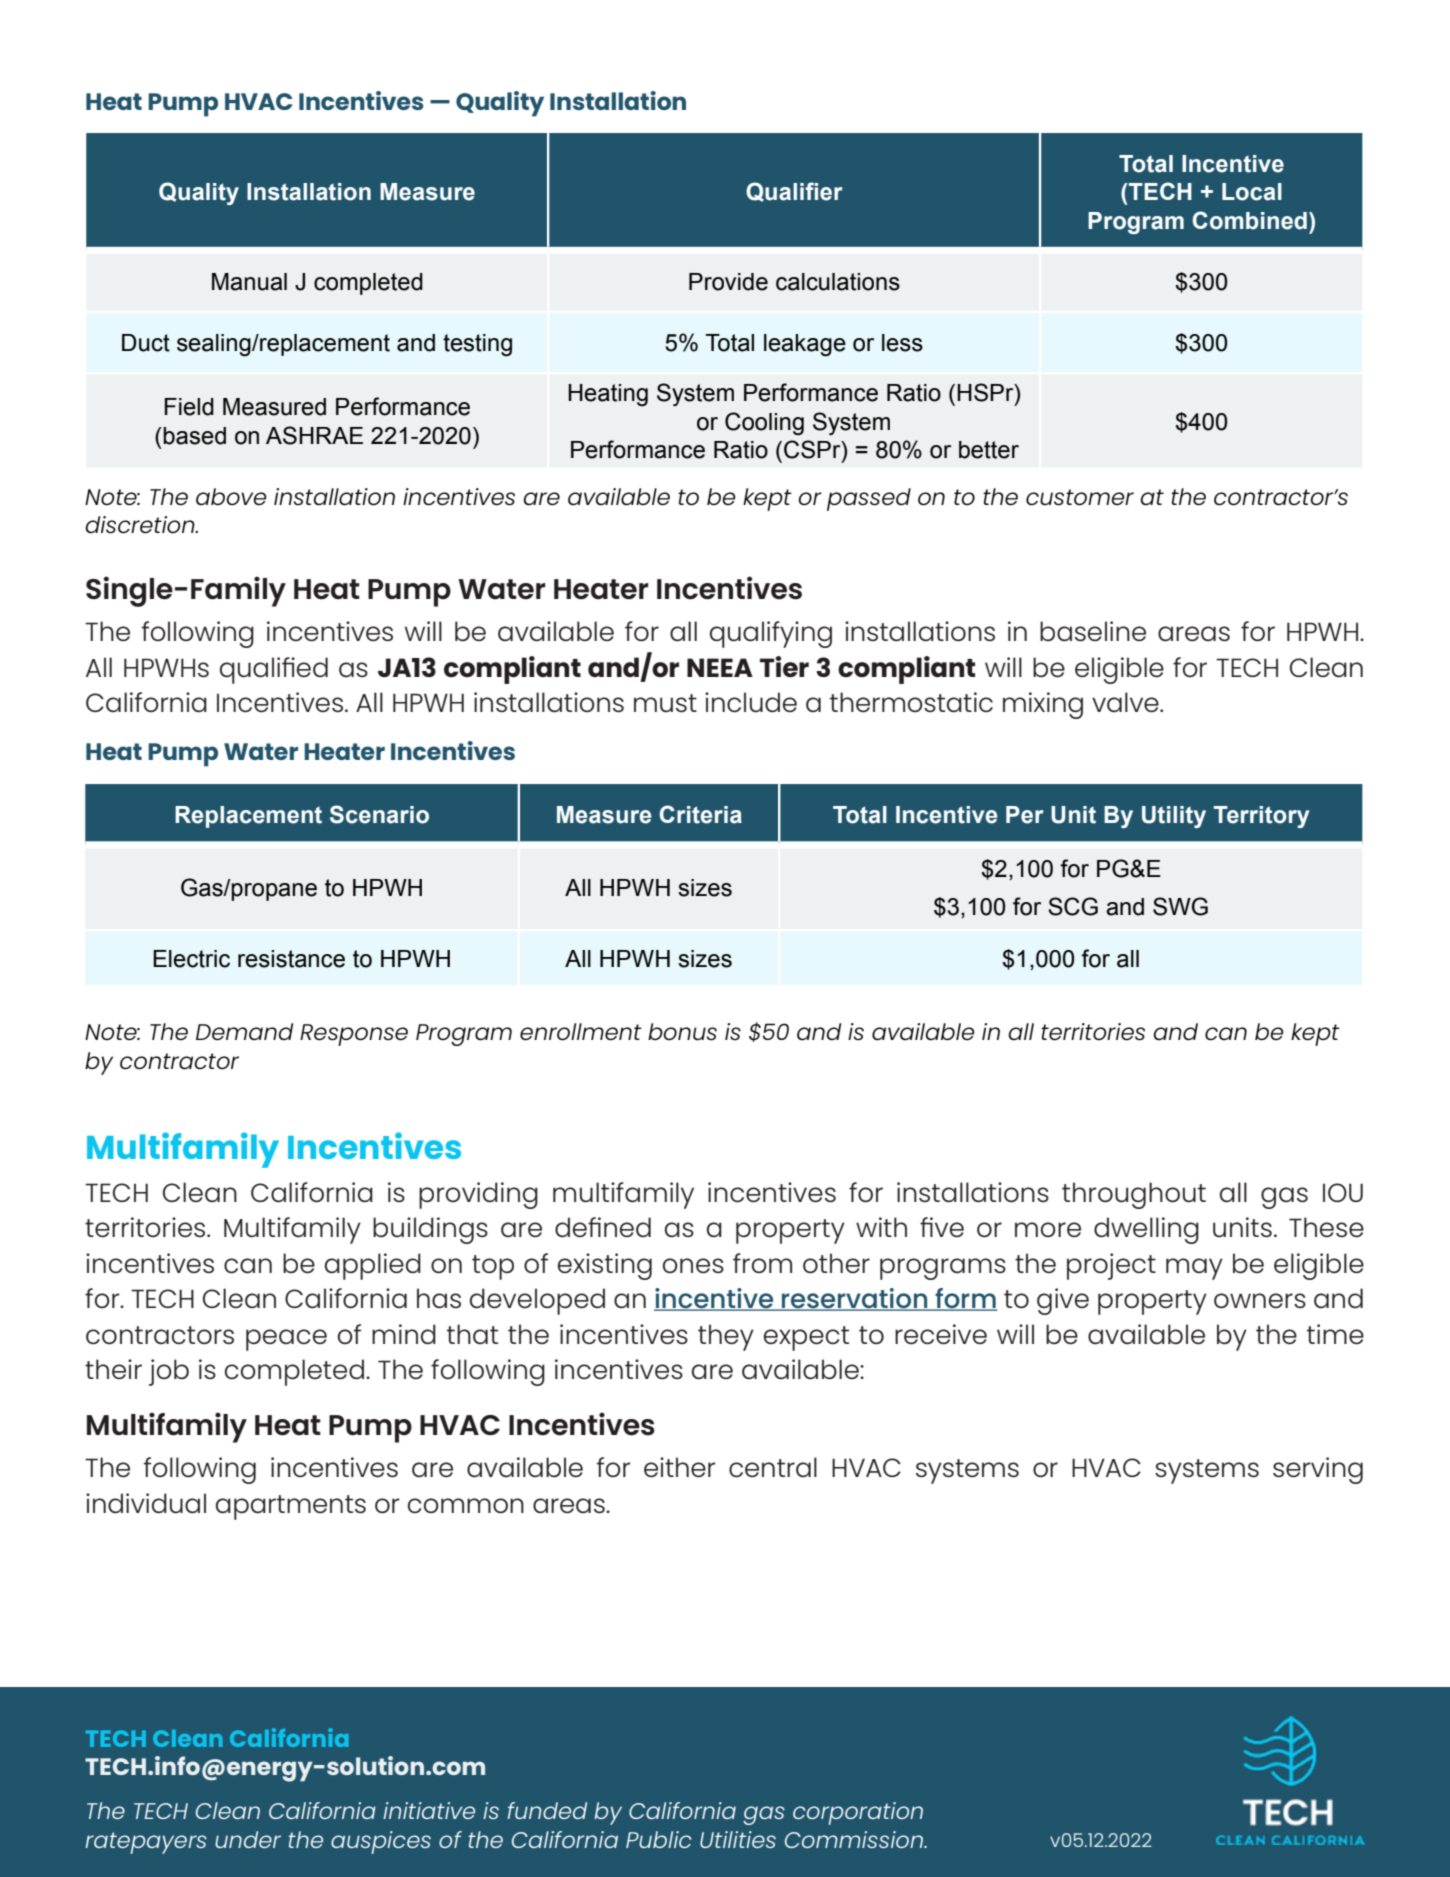  What do you see at coordinates (249, 282) in the image?
I see `Manual` at bounding box center [249, 282].
